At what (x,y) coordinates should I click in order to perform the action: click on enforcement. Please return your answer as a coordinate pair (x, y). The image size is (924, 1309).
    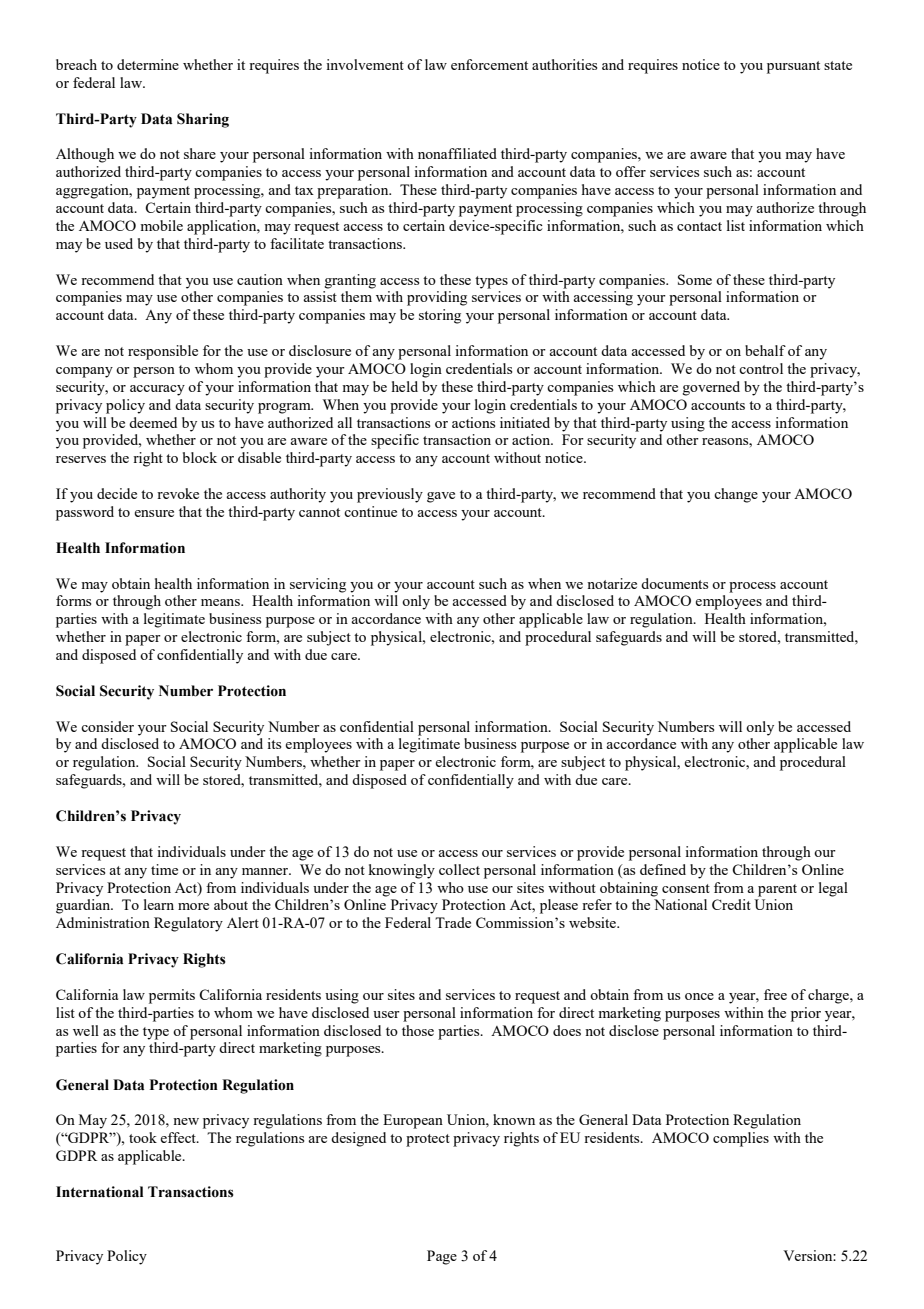
    Looking at the image, I should click on (489, 64).
